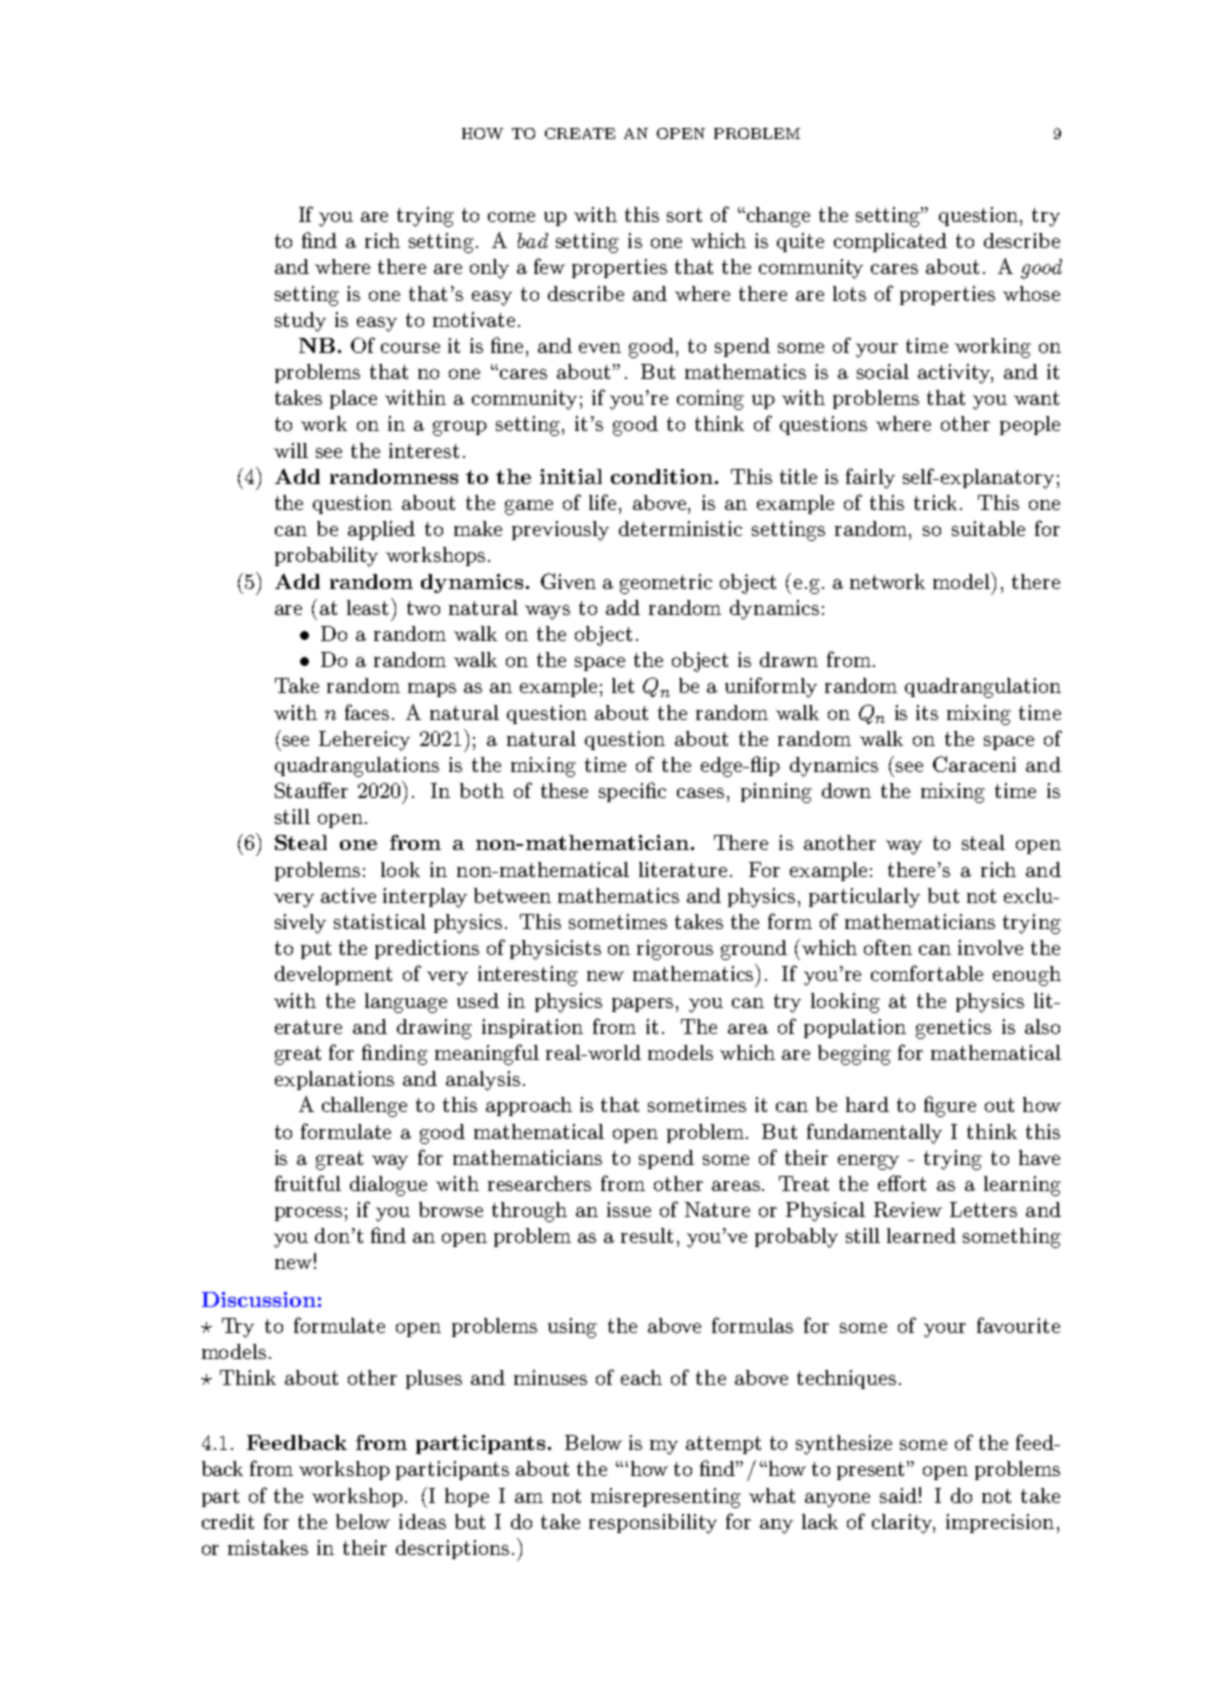 Image resolution: width=1205 pixels, height=1704 pixels. Describe the element at coordinates (632, 792) in the screenshot. I see `specific` at that location.
